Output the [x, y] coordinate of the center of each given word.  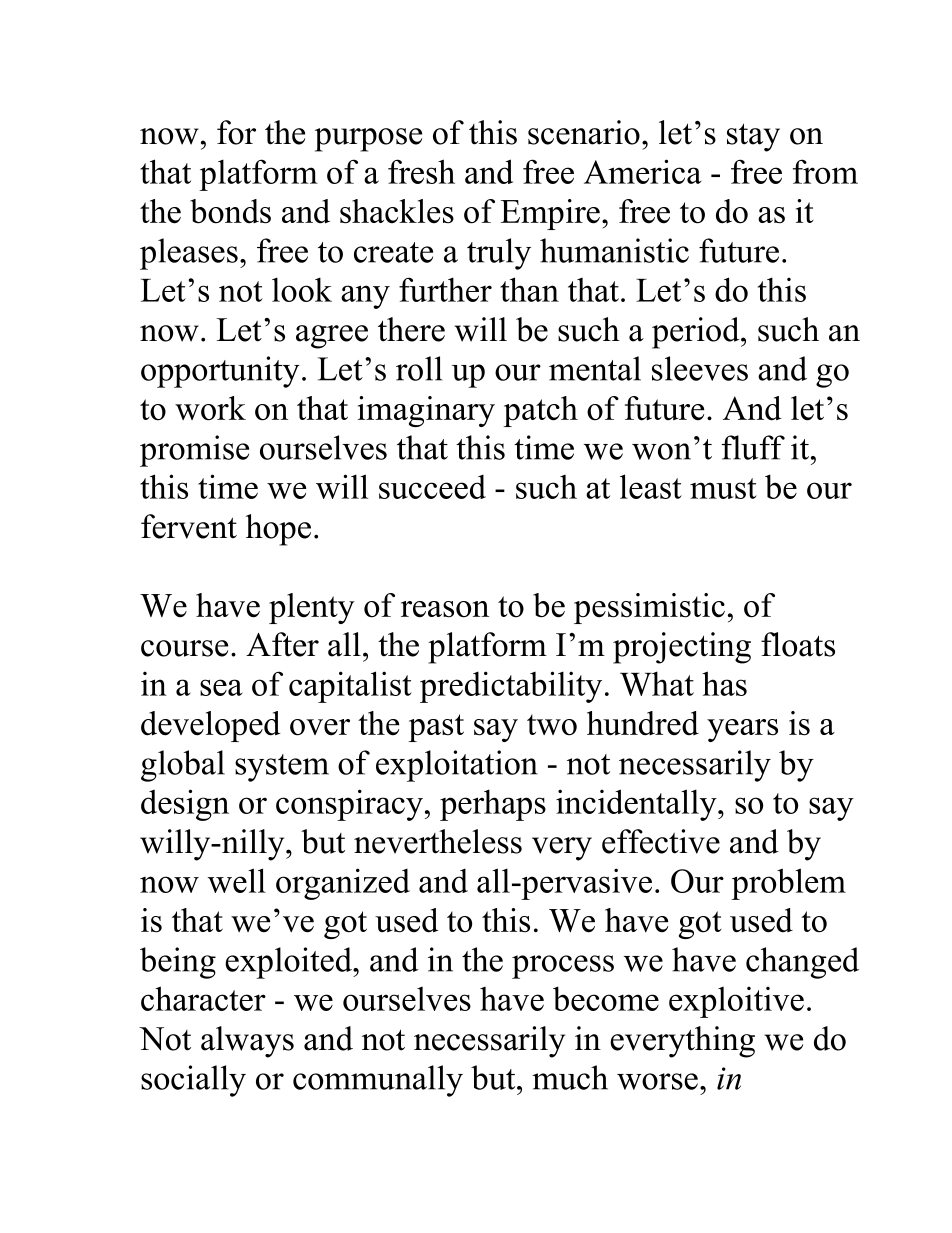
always [247, 1042]
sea [221, 687]
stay [753, 137]
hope [278, 530]
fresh [421, 171]
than [529, 289]
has [724, 683]
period [697, 333]
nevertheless [438, 841]
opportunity [220, 372]
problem [788, 884]
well [237, 880]
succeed [432, 486]
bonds [230, 211]
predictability [511, 687]
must [723, 488]
